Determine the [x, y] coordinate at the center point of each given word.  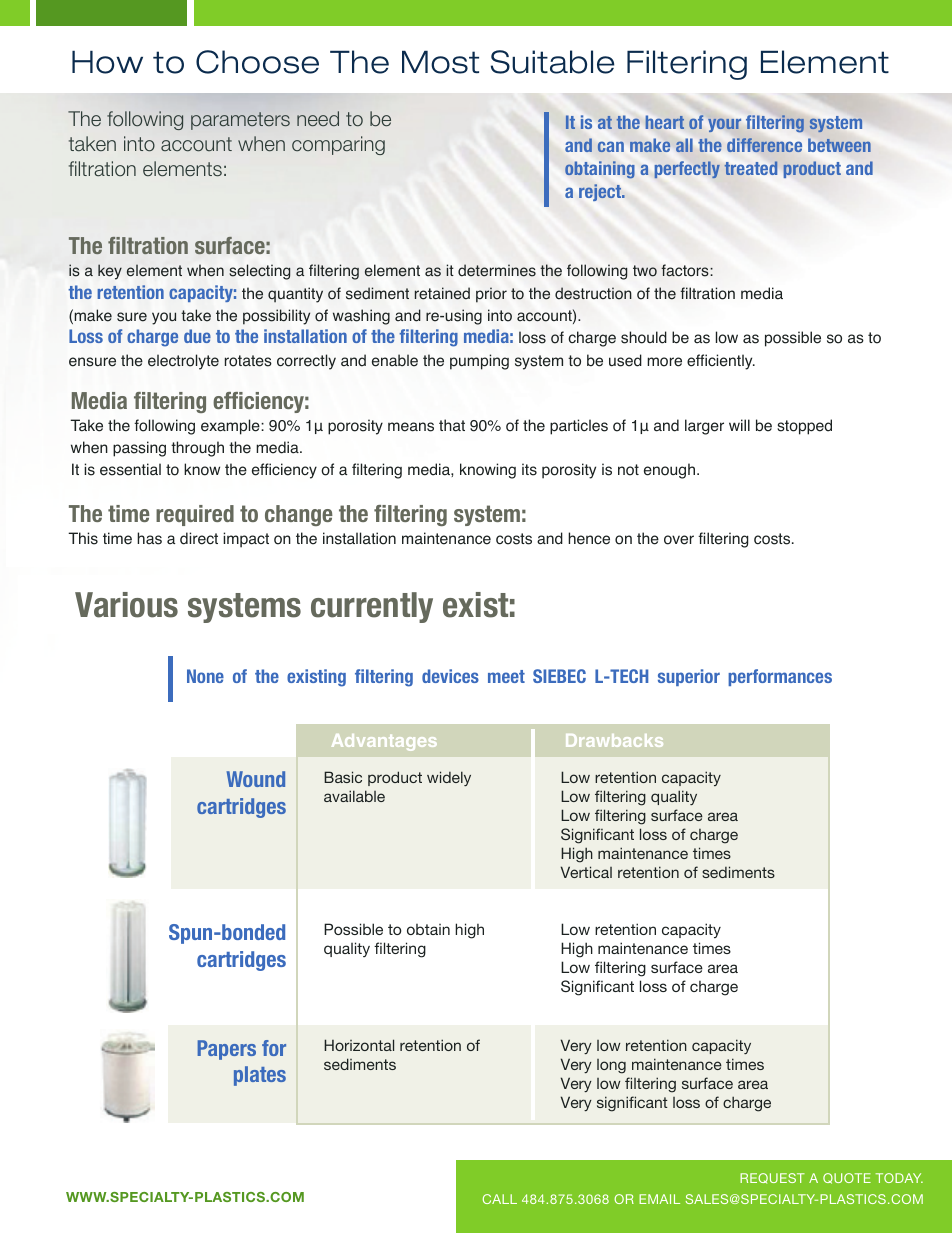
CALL [500, 1199]
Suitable [552, 62]
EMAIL [659, 1199]
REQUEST [772, 1178]
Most [440, 62]
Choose [257, 62]
